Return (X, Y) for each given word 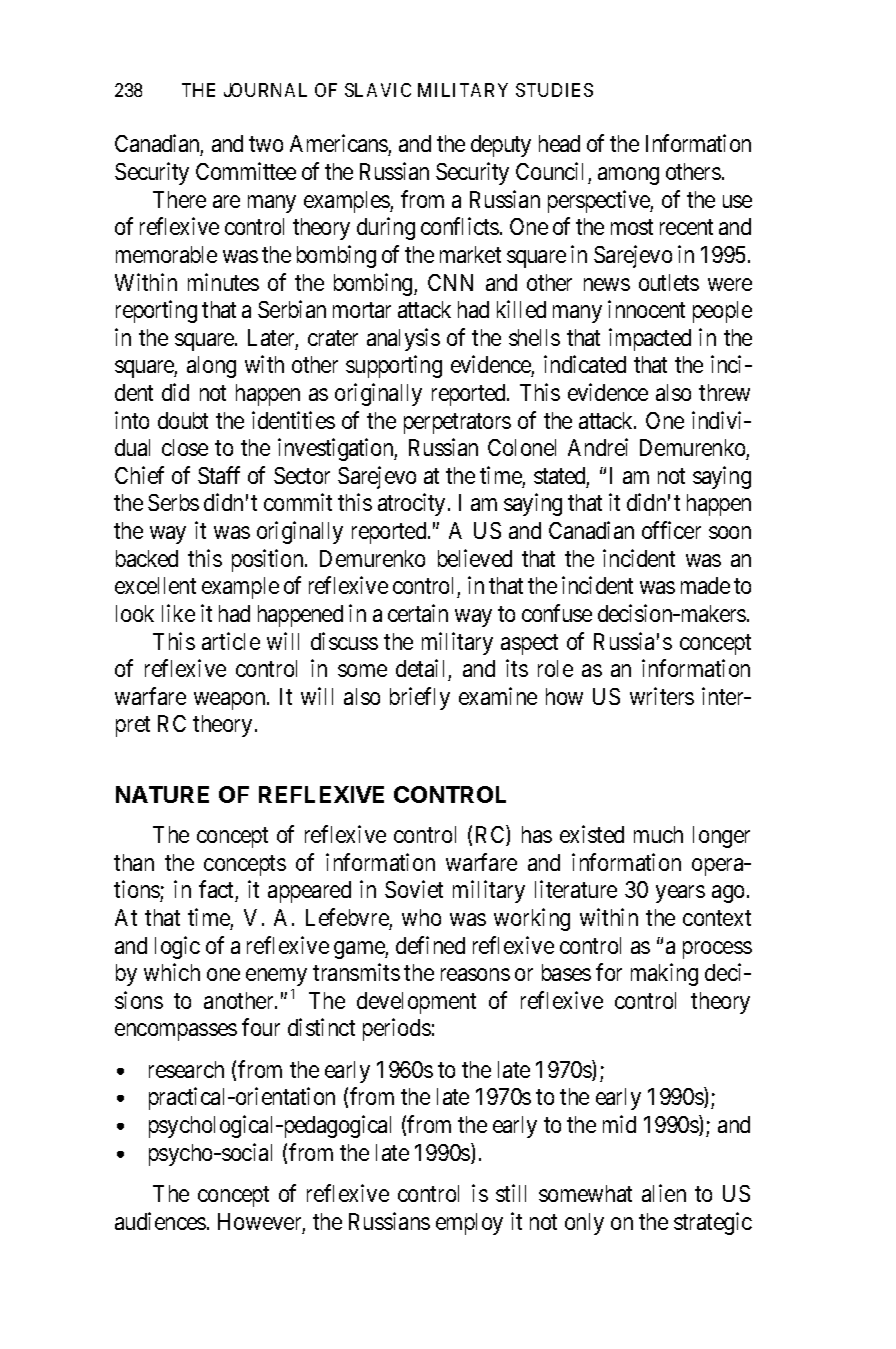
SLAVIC (378, 90)
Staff (219, 475)
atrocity (411, 505)
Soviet (414, 889)
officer (671, 530)
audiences (160, 1221)
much (658, 834)
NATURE (162, 794)
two (266, 144)
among (628, 176)
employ (469, 1224)
